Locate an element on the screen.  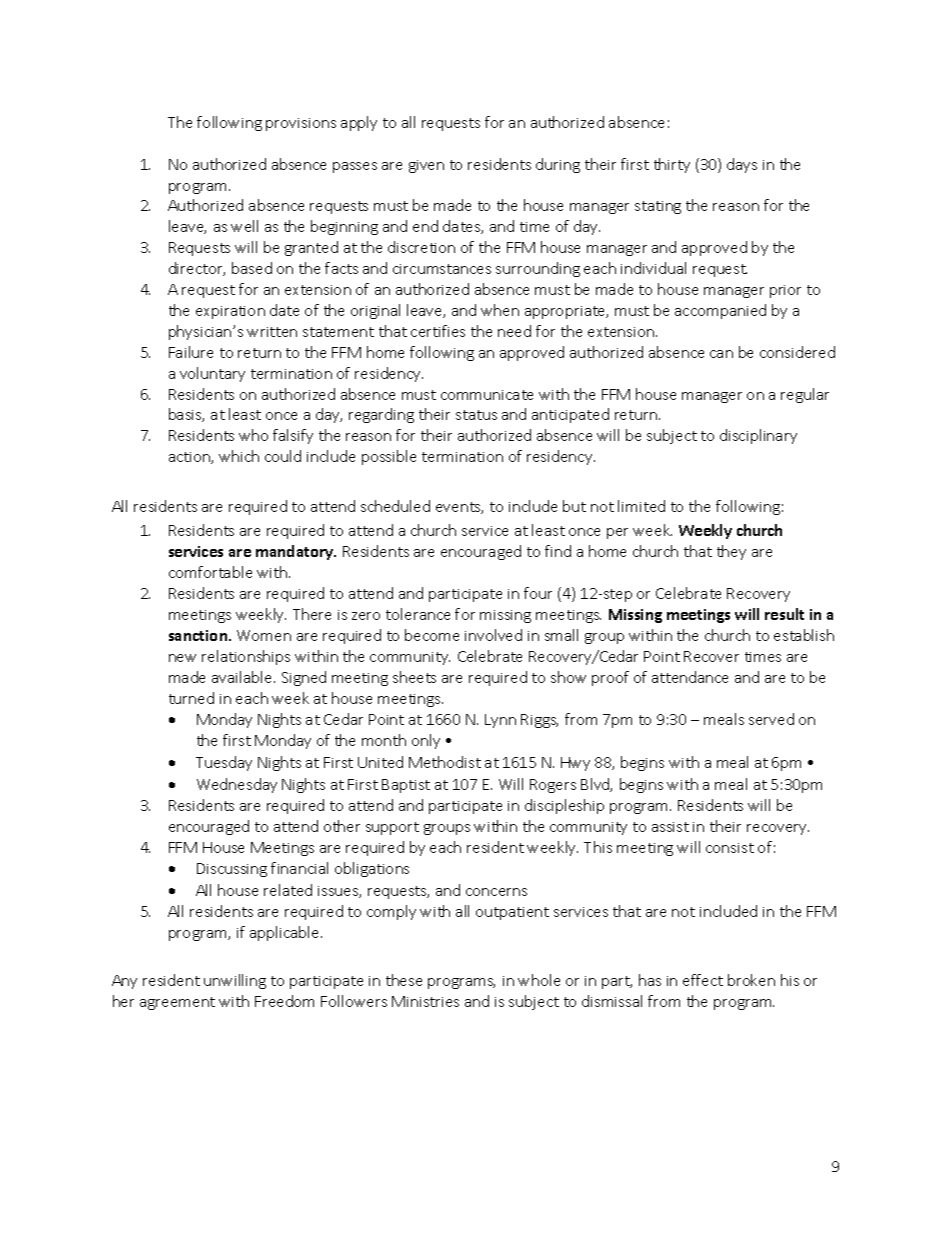
comfortable is located at coordinates (210, 572).
